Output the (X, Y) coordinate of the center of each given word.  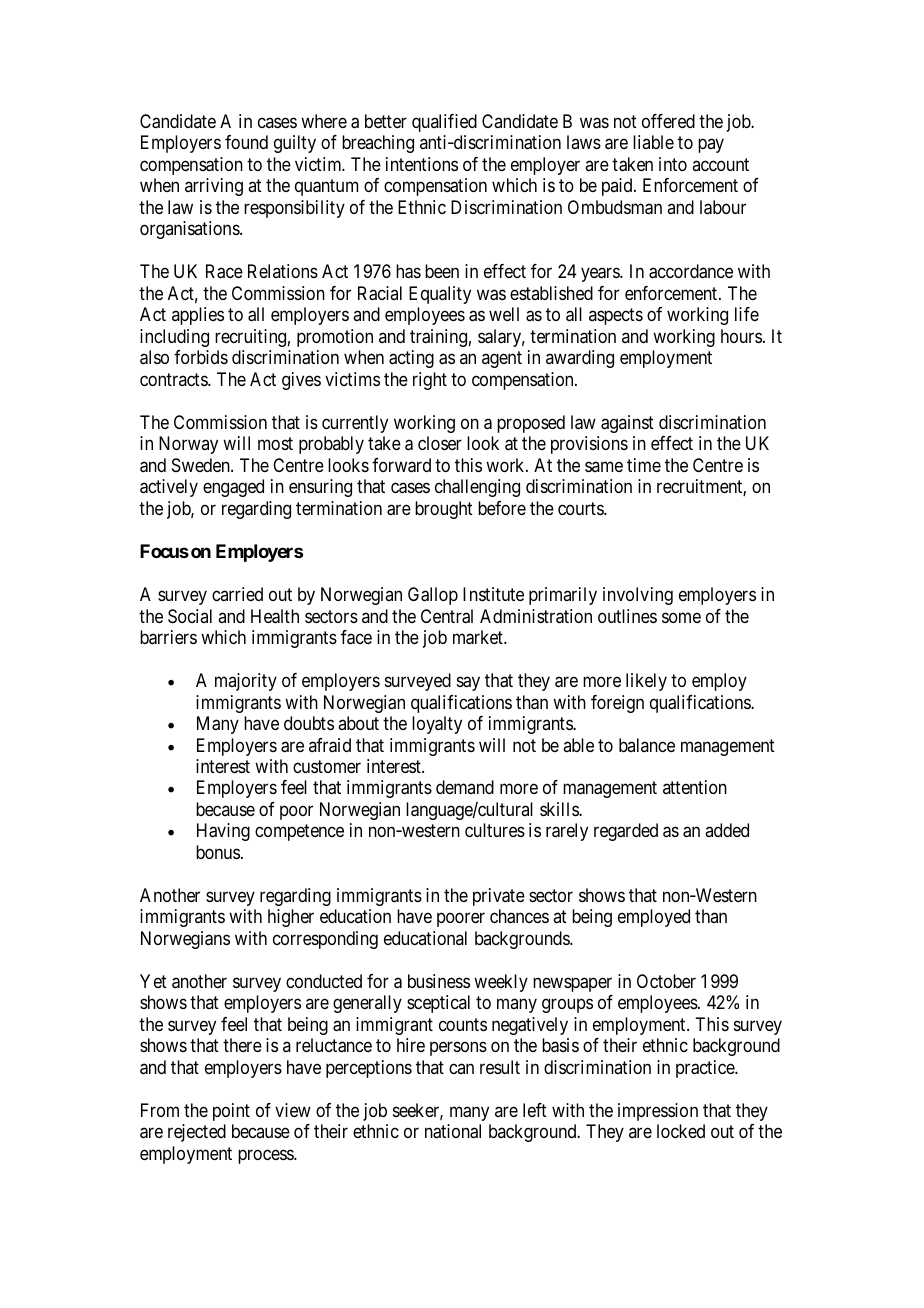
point (231, 1112)
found (246, 142)
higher (291, 918)
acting (411, 359)
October (666, 981)
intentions (422, 164)
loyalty (437, 725)
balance (647, 745)
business (439, 981)
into (673, 164)
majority (246, 682)
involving (638, 596)
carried (237, 594)
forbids (201, 357)
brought (444, 510)
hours (741, 336)
